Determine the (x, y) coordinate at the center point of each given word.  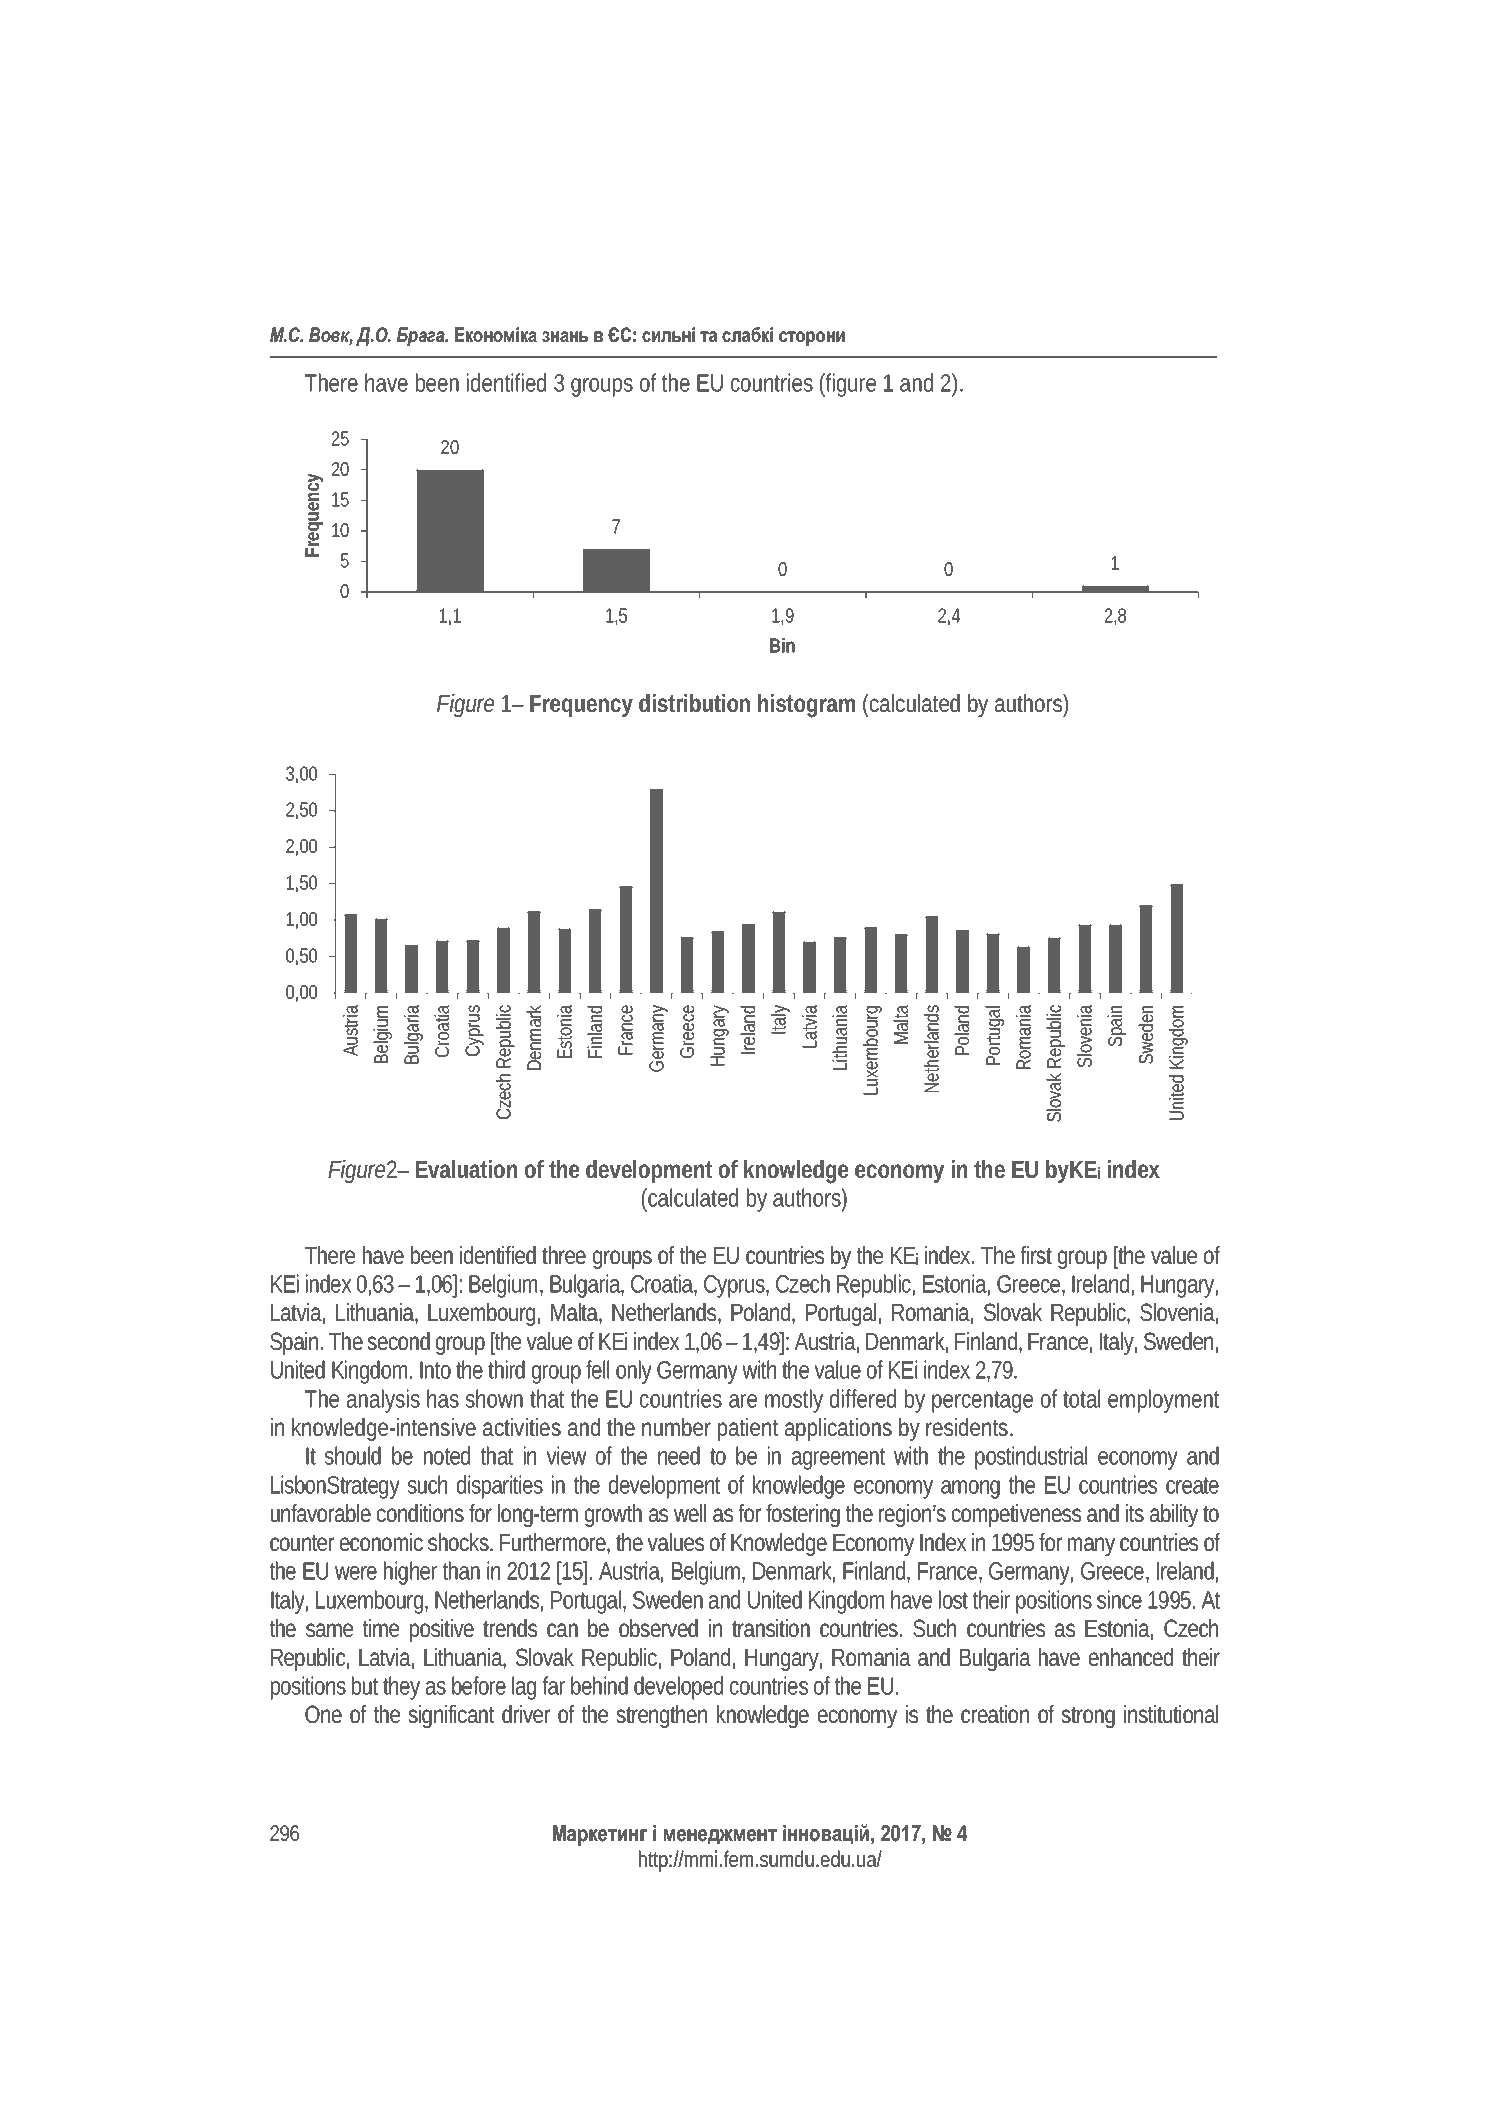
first (1036, 1255)
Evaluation (466, 1169)
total (1081, 1398)
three (564, 1255)
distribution (694, 703)
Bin (782, 645)
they (401, 1688)
